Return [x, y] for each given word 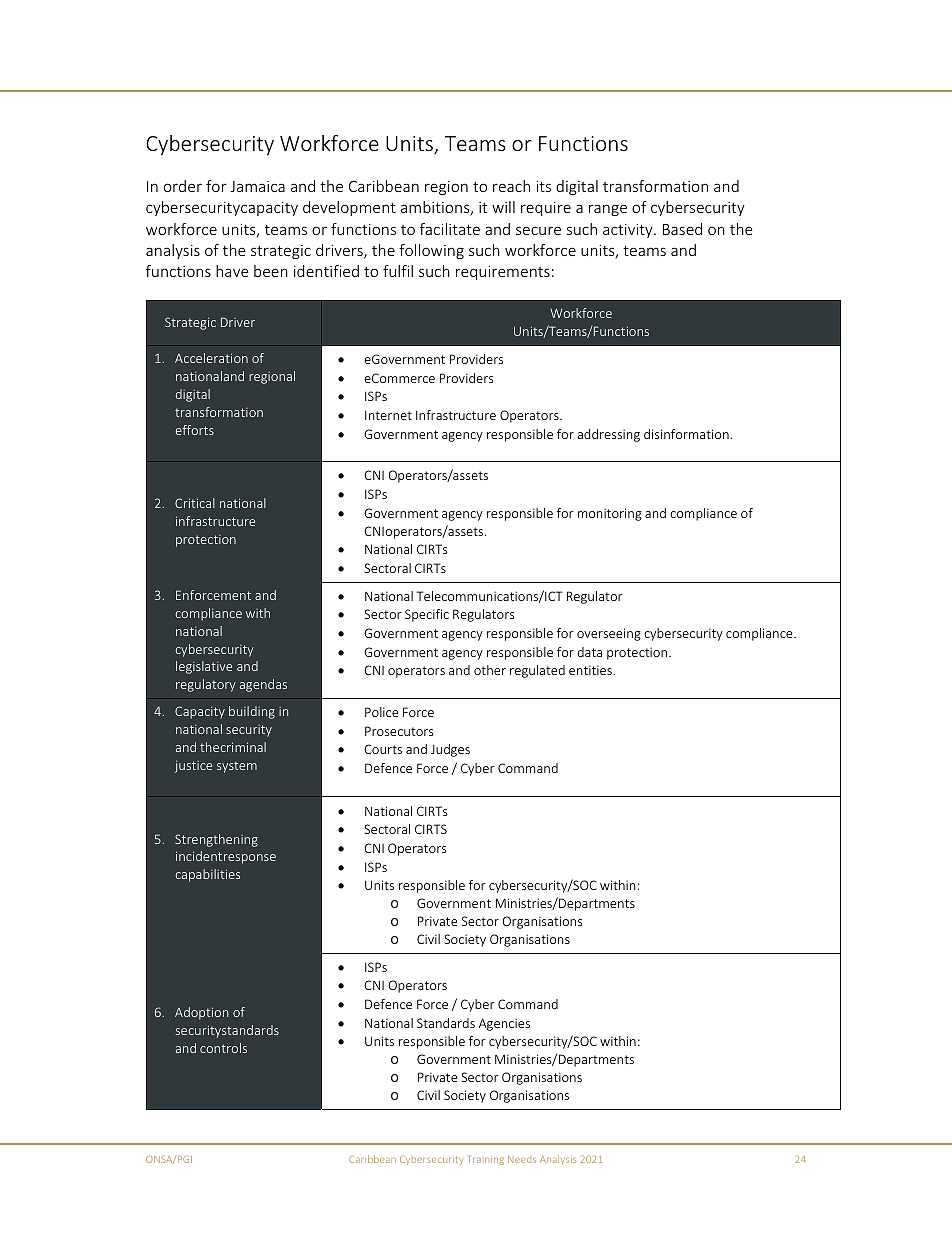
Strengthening [216, 840]
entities [591, 670]
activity [629, 231]
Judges [450, 750]
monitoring [610, 514]
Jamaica [257, 186]
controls [223, 1048]
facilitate [450, 229]
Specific [427, 615]
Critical [195, 503]
